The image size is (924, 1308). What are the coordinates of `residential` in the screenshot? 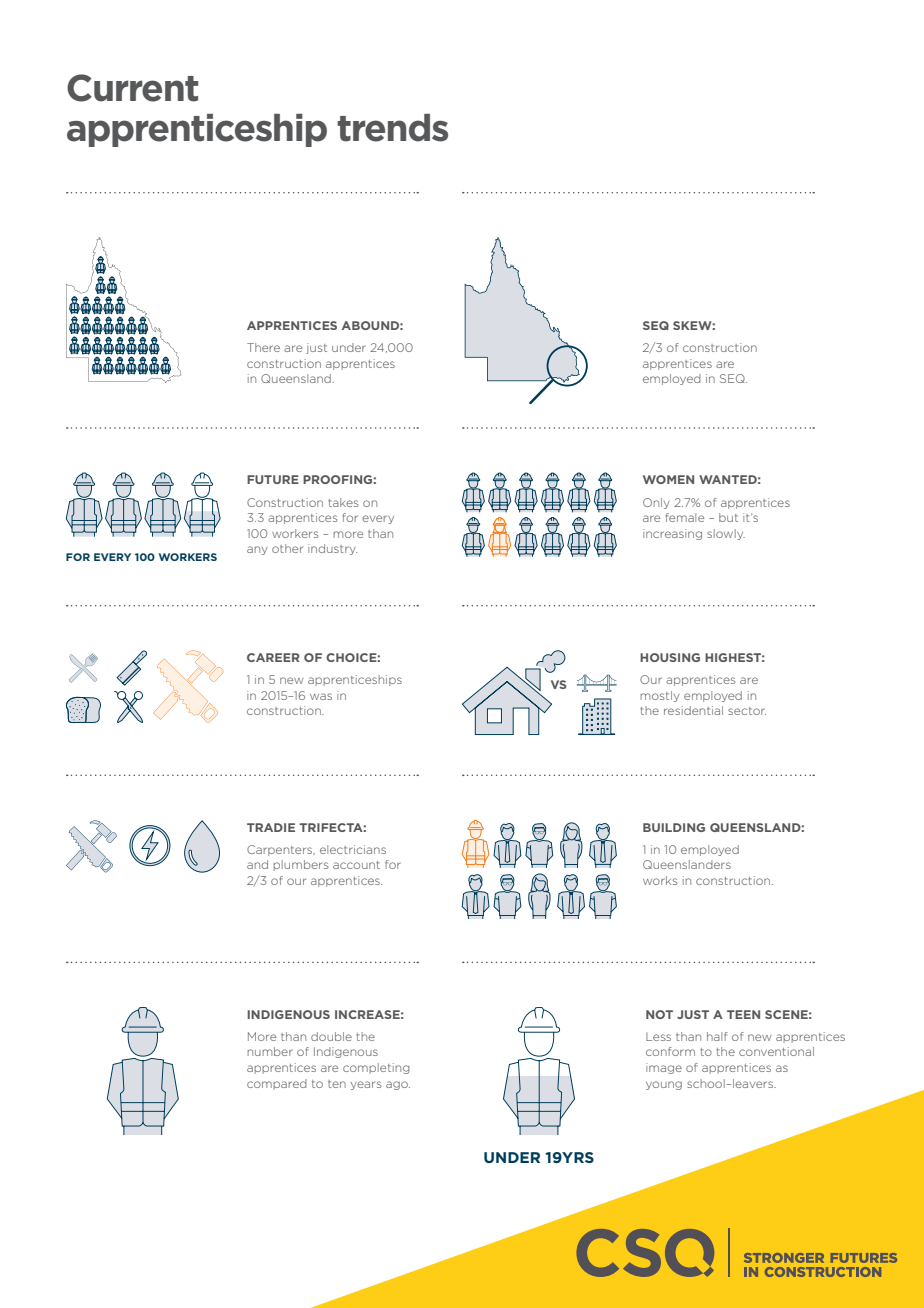 It's located at (693, 710).
